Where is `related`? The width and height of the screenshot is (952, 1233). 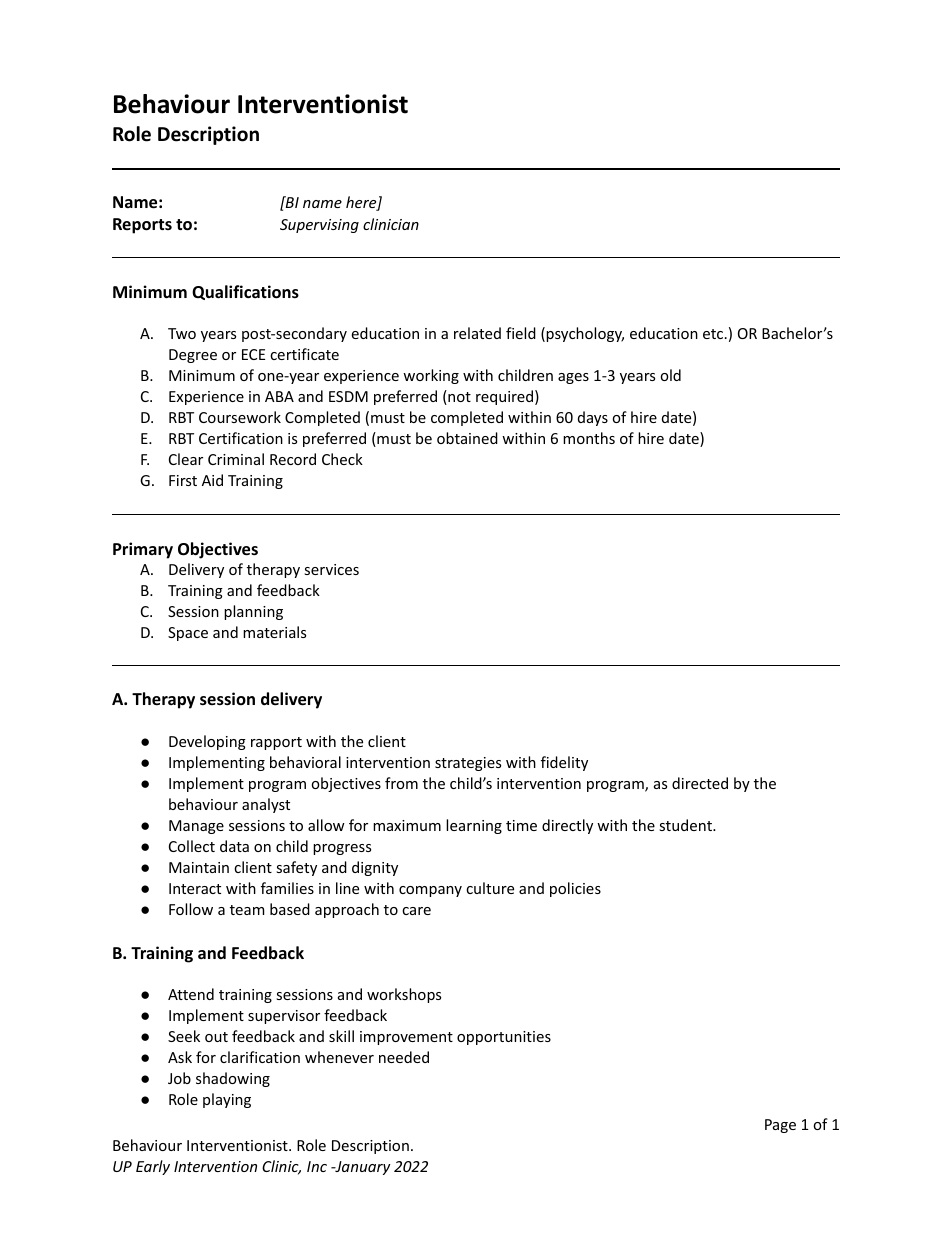
related is located at coordinates (477, 333).
